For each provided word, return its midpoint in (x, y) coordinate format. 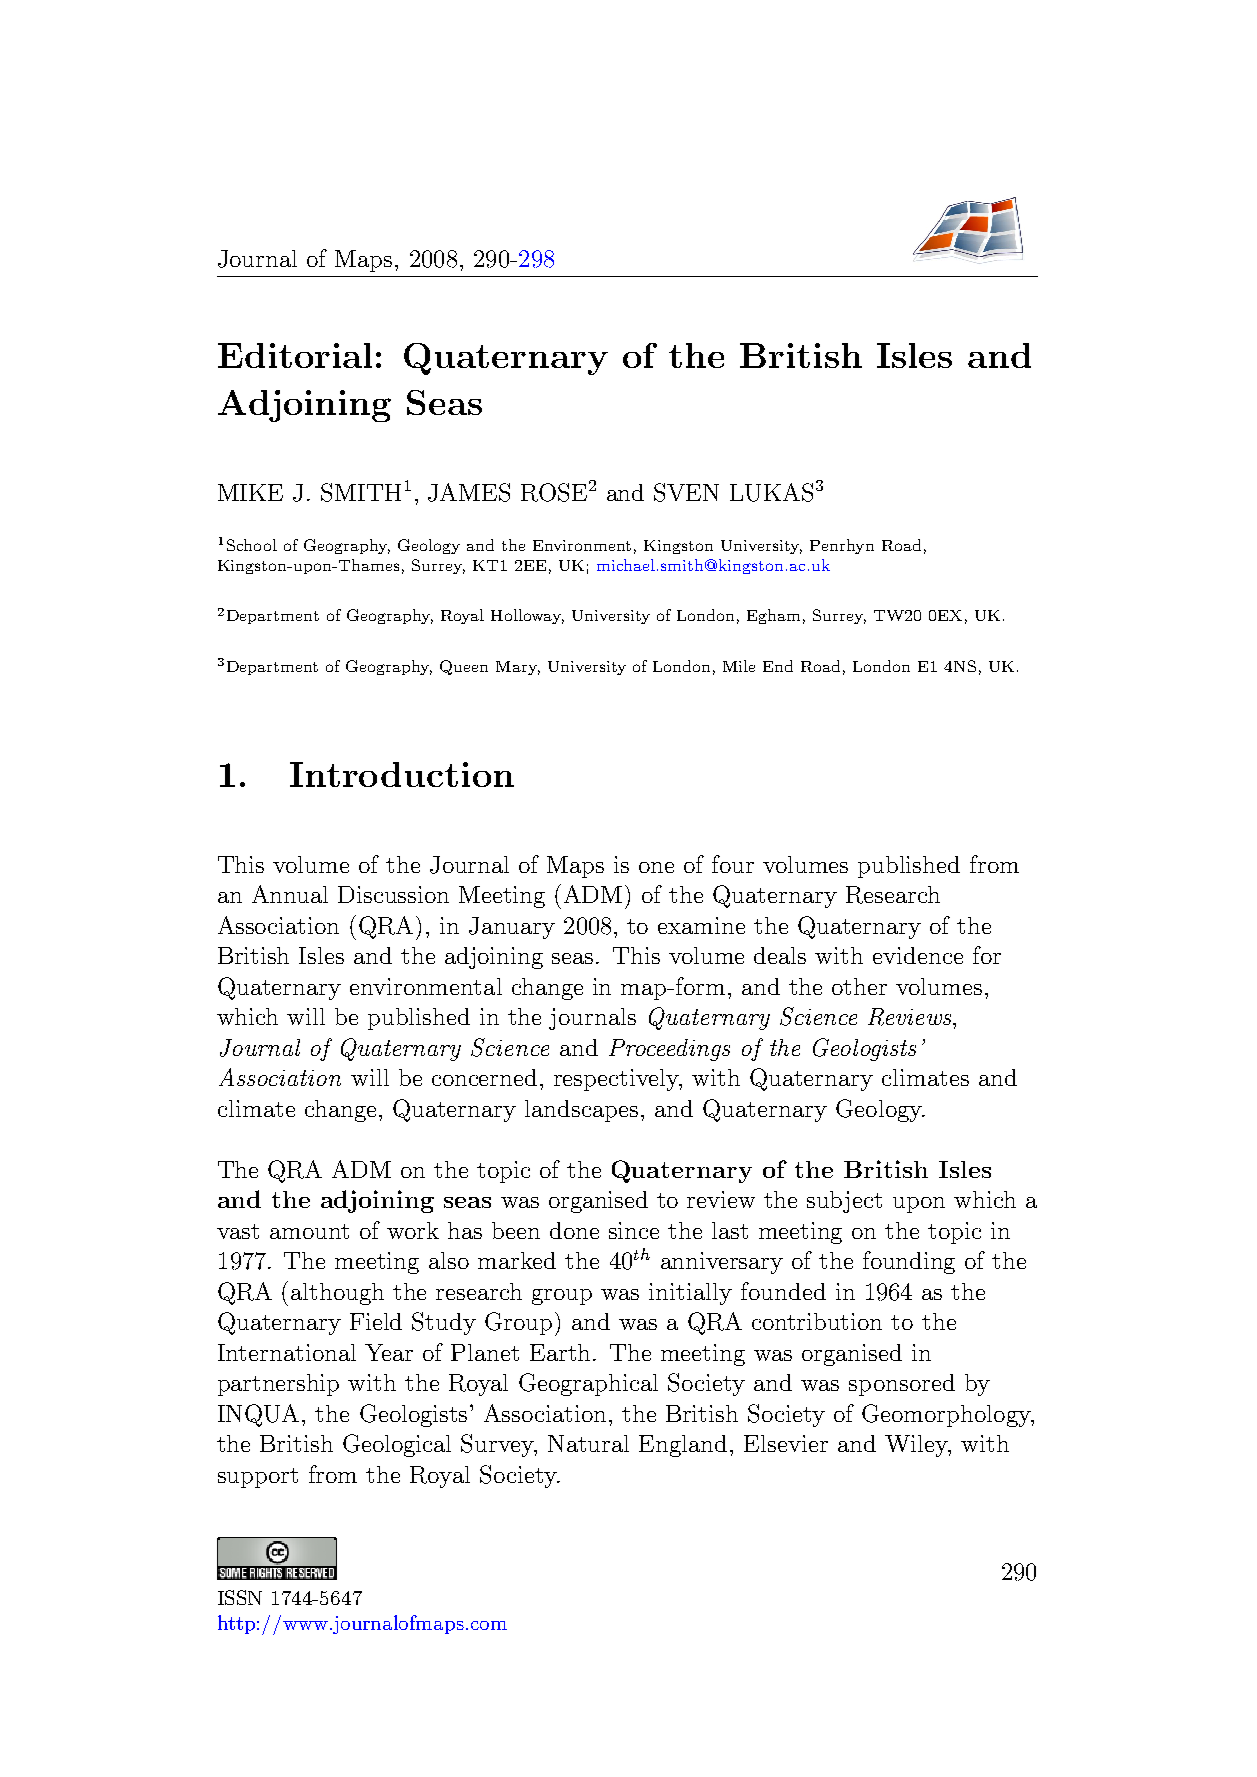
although (337, 1294)
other (859, 986)
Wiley (917, 1446)
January (512, 928)
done (574, 1230)
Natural (588, 1443)
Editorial (295, 355)
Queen (464, 667)
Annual (290, 894)
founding (909, 1262)
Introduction (402, 774)
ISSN (240, 1597)
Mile (739, 666)
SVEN (686, 492)
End (778, 666)
